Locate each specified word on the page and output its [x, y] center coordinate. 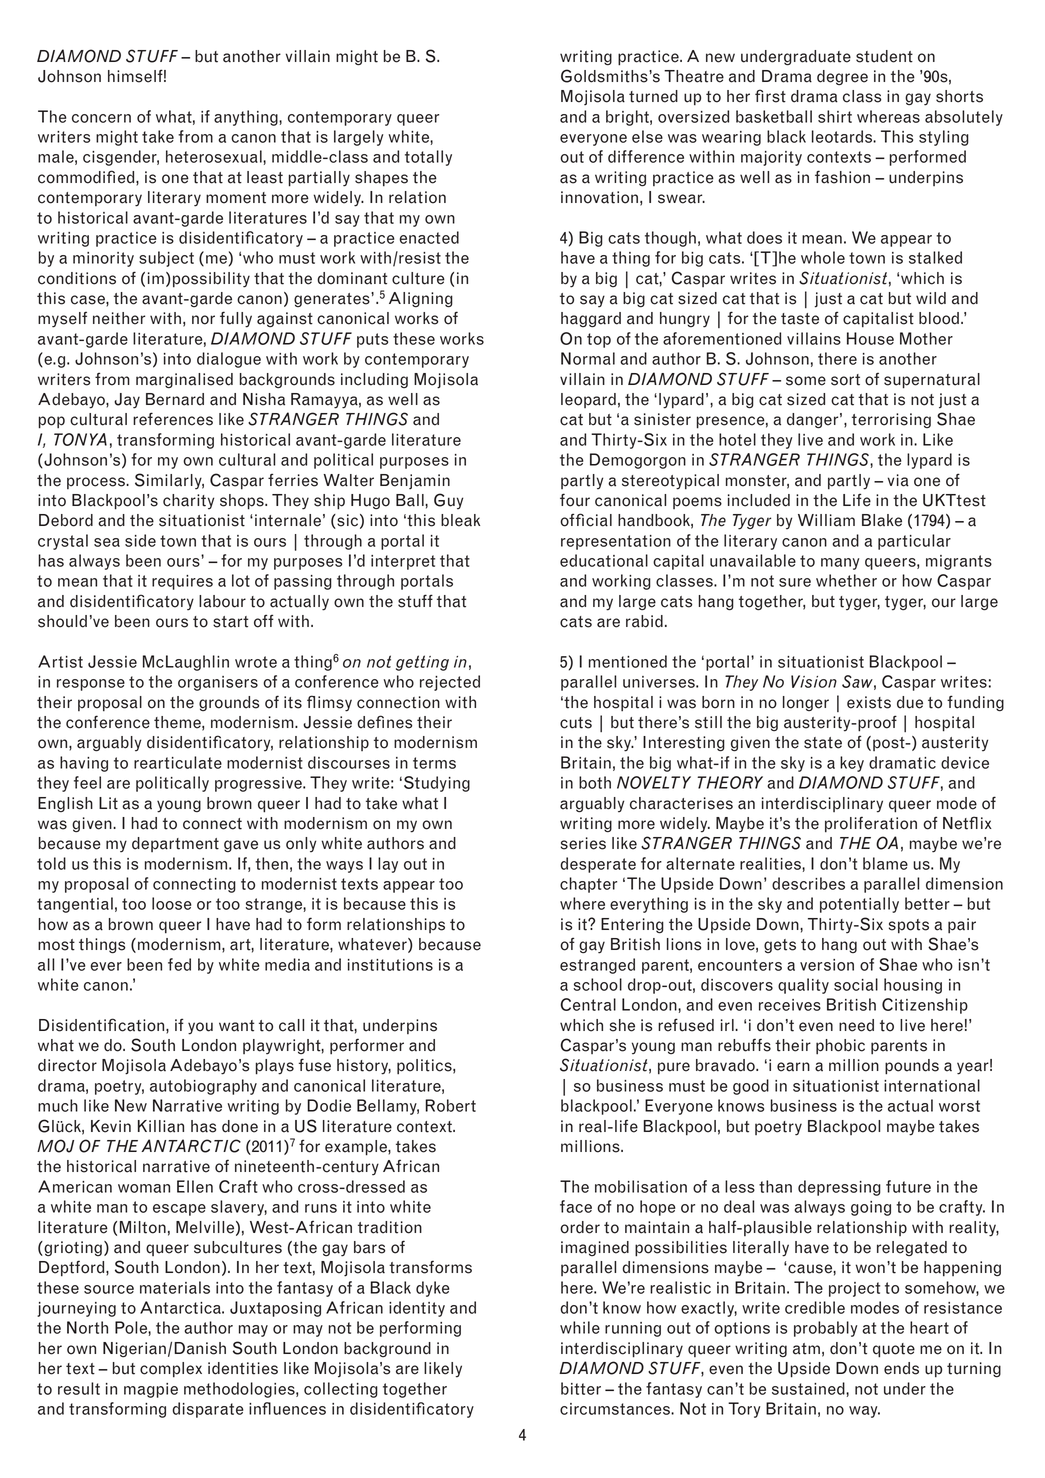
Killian [161, 1126]
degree [842, 77]
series [583, 843]
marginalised [184, 381]
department [175, 844]
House [870, 338]
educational [604, 560]
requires [182, 582]
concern [101, 118]
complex [171, 1370]
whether [846, 580]
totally [428, 158]
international [932, 1085]
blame [885, 863]
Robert [450, 1105]
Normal [588, 358]
